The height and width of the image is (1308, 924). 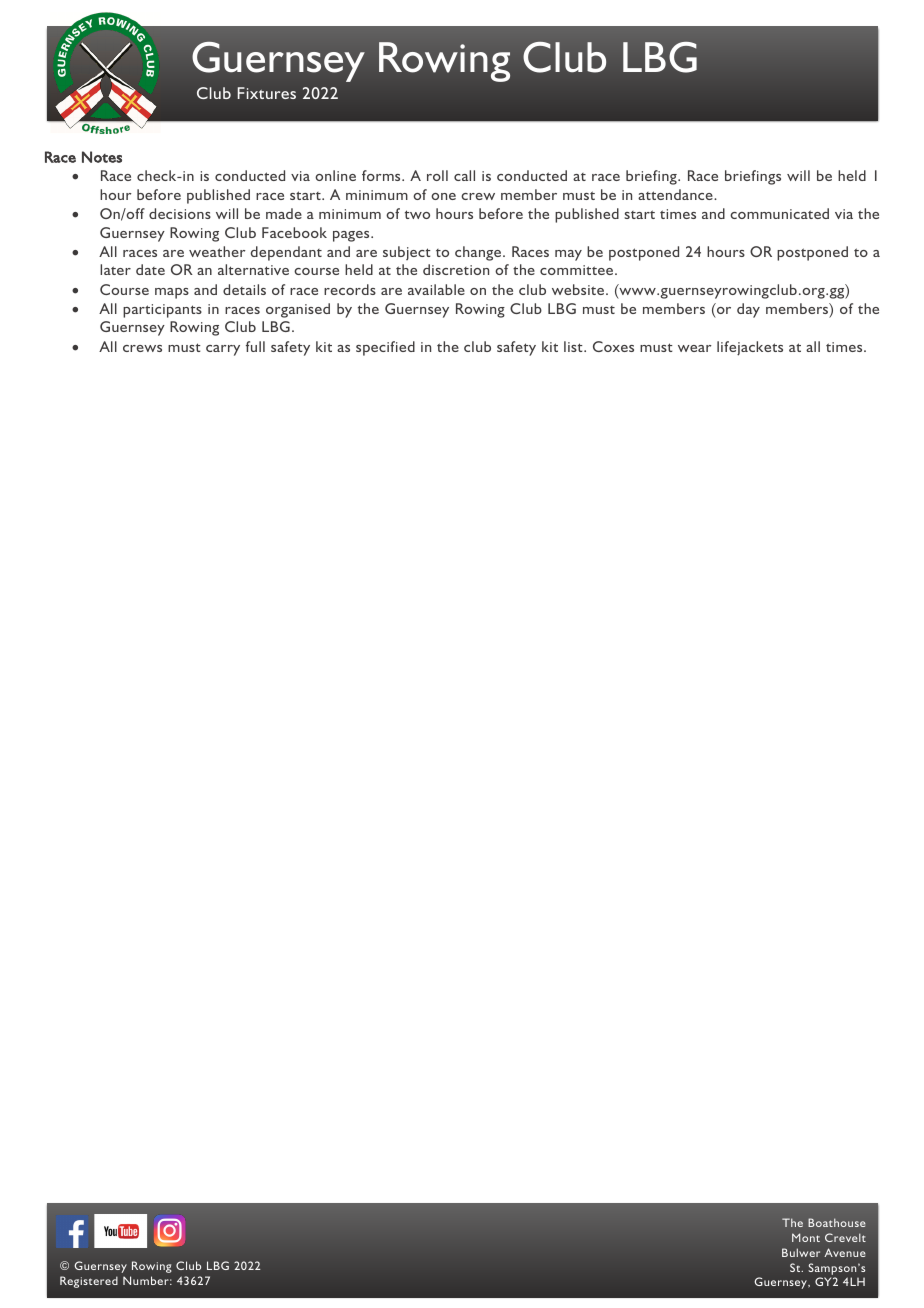 I want to click on Avenue, so click(x=845, y=1252).
